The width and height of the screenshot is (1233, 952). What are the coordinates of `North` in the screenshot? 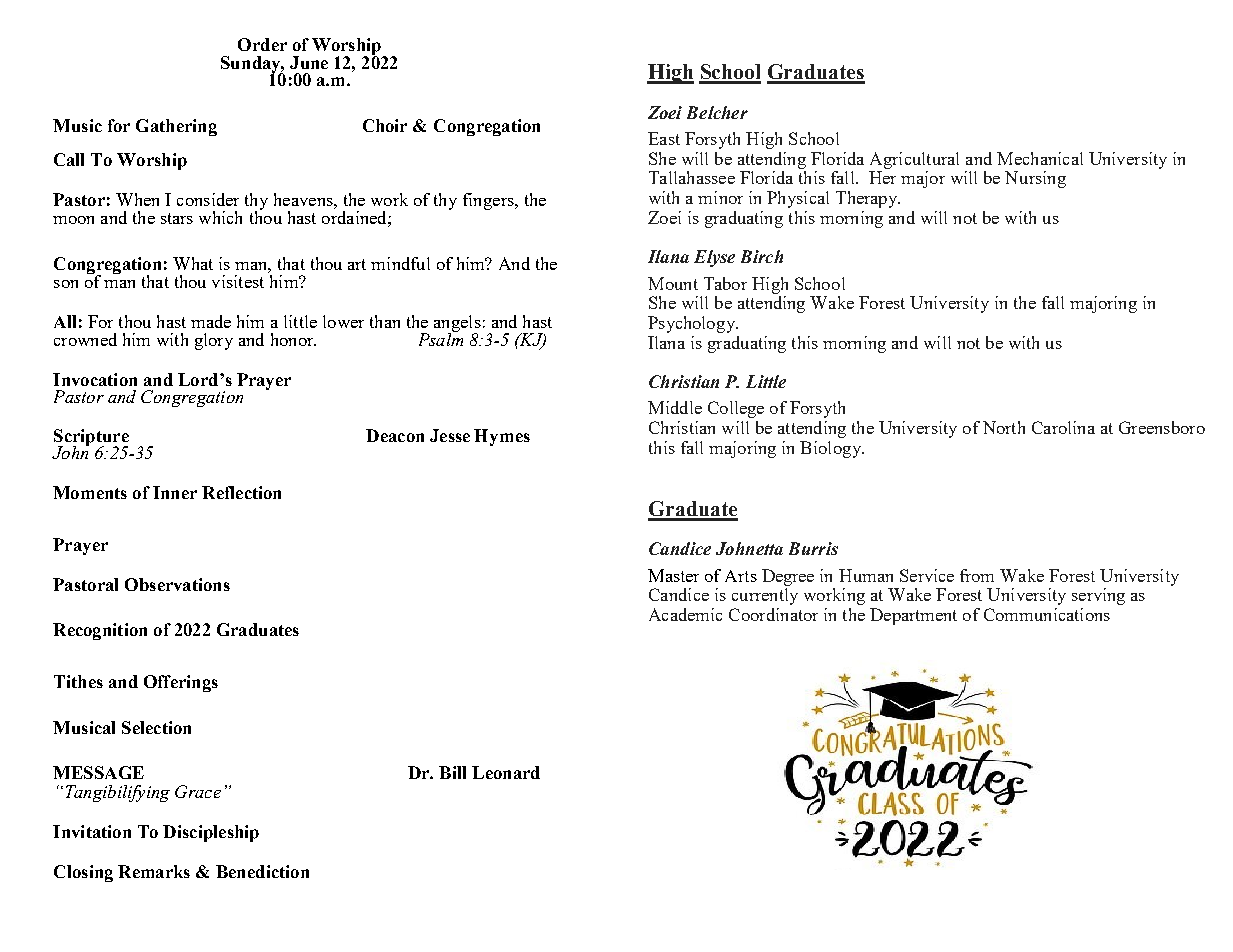 It's located at (1004, 427).
